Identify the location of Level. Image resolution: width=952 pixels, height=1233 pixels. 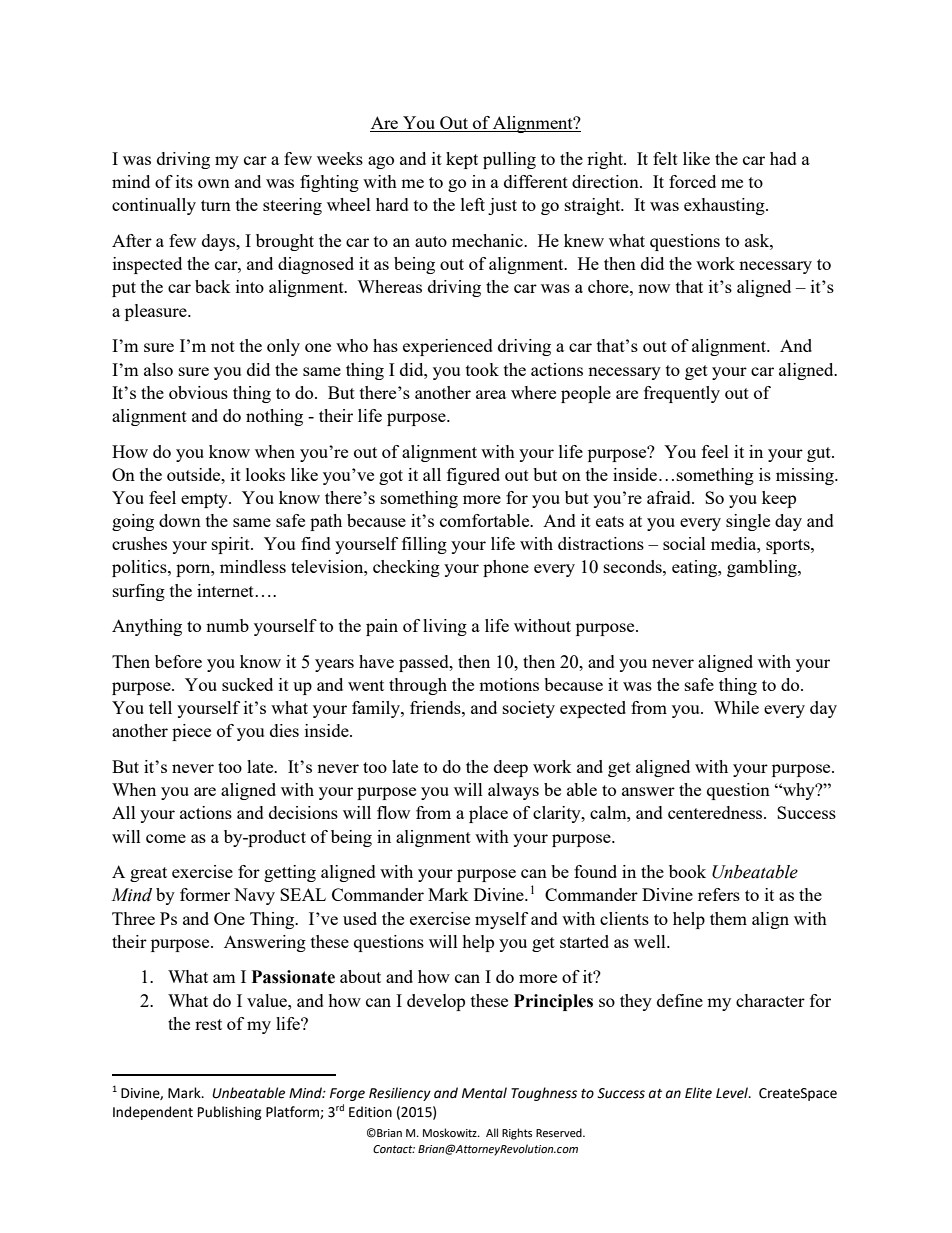
(733, 1093).
